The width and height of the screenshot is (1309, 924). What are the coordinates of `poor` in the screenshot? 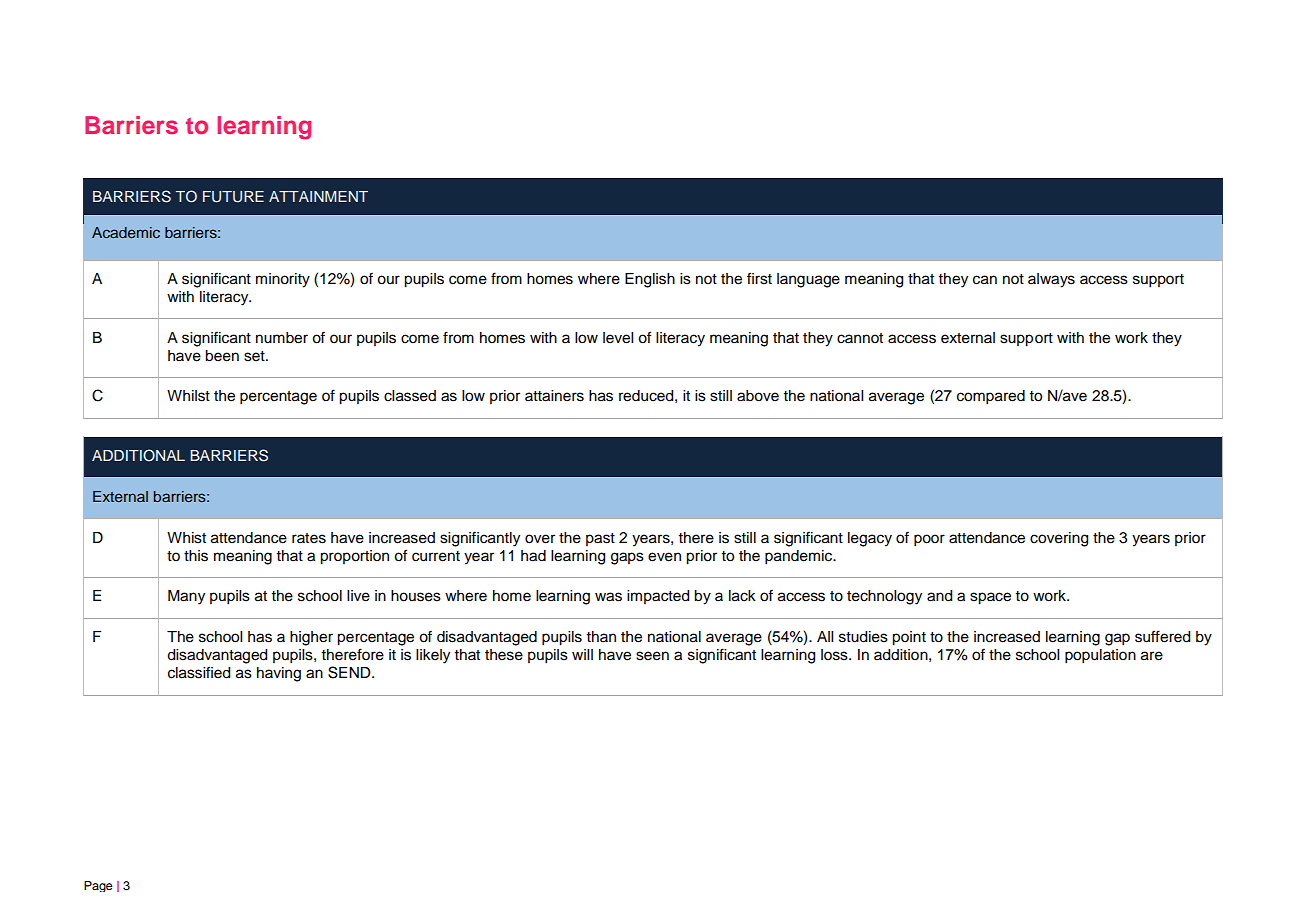 It's located at (929, 540).
